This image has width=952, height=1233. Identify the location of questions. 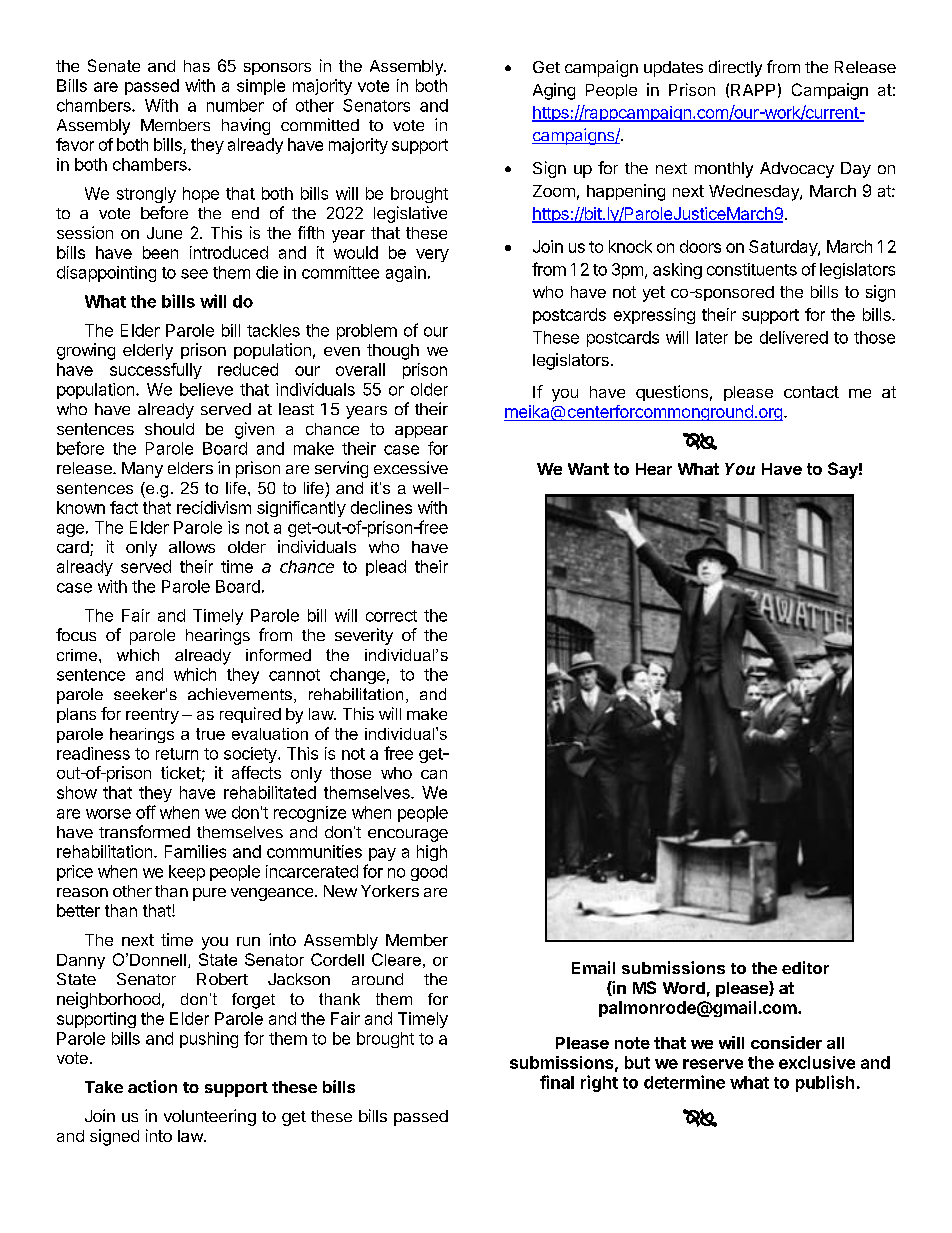
(672, 393).
